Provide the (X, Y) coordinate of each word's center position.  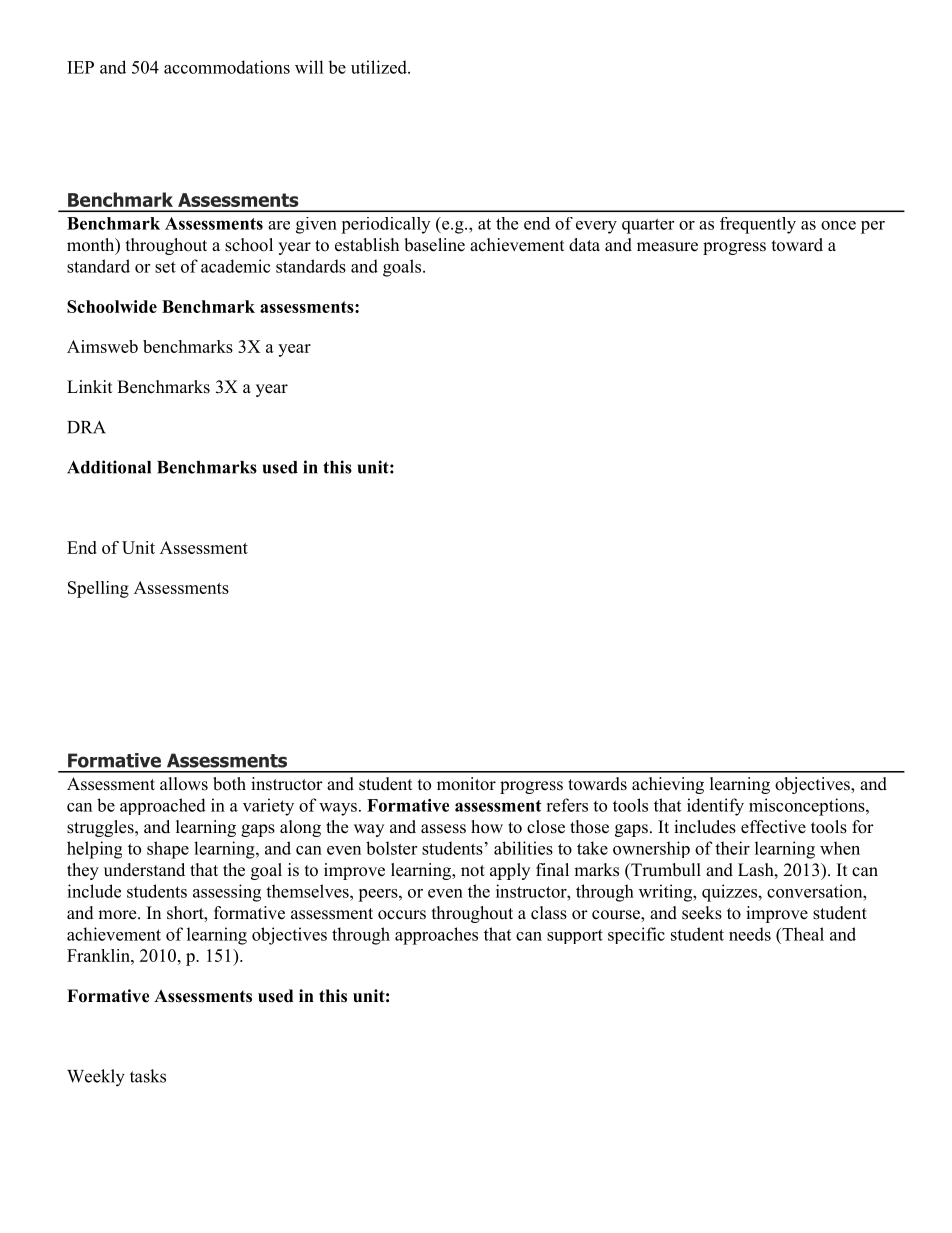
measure (667, 247)
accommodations (227, 67)
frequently (758, 225)
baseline (434, 245)
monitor (466, 784)
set (165, 267)
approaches (436, 936)
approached (163, 806)
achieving (668, 785)
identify (715, 807)
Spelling (98, 589)
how (487, 827)
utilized (380, 67)
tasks (148, 1076)
